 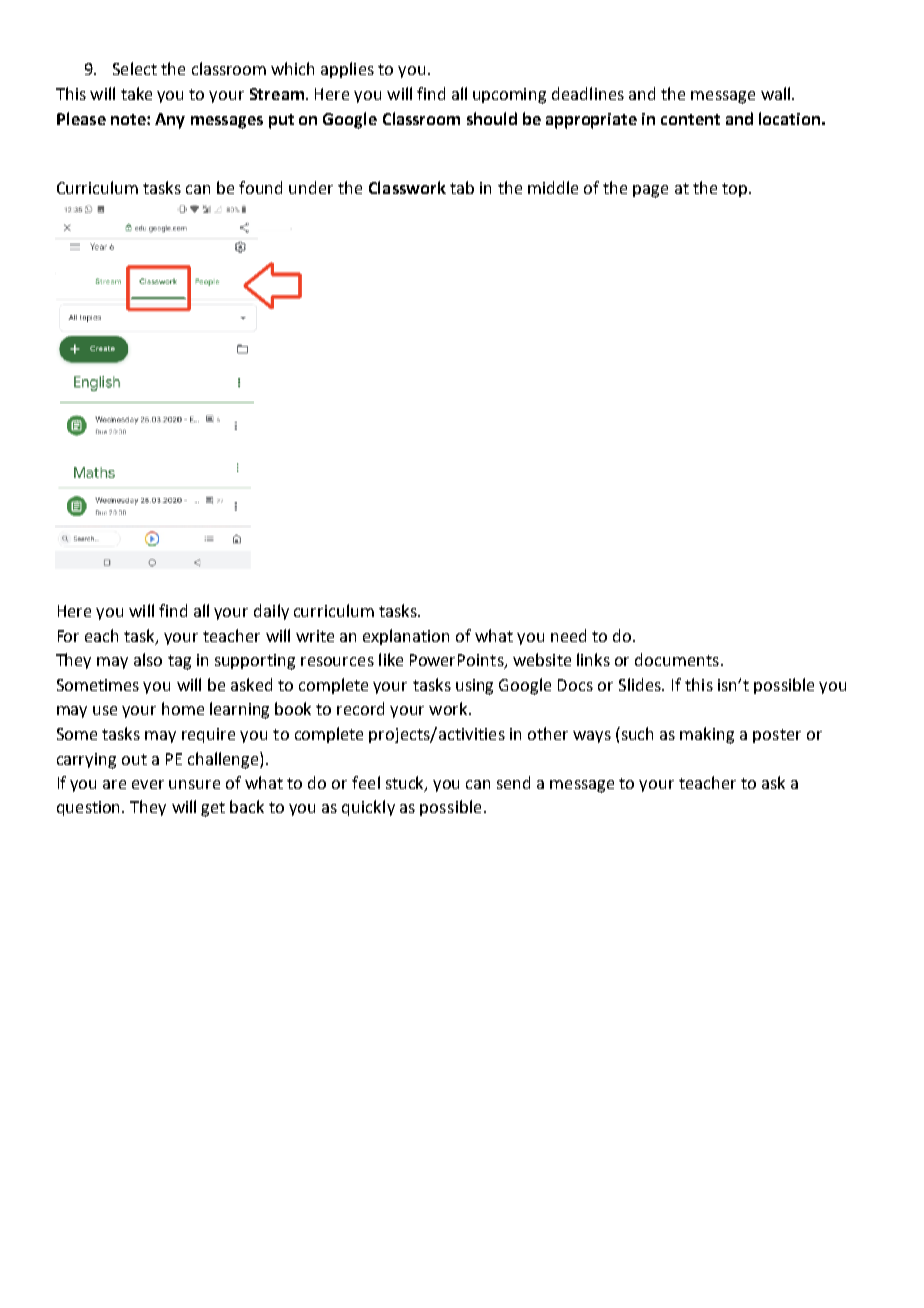 What do you see at coordinates (553, 187) in the page?
I see `middle` at bounding box center [553, 187].
